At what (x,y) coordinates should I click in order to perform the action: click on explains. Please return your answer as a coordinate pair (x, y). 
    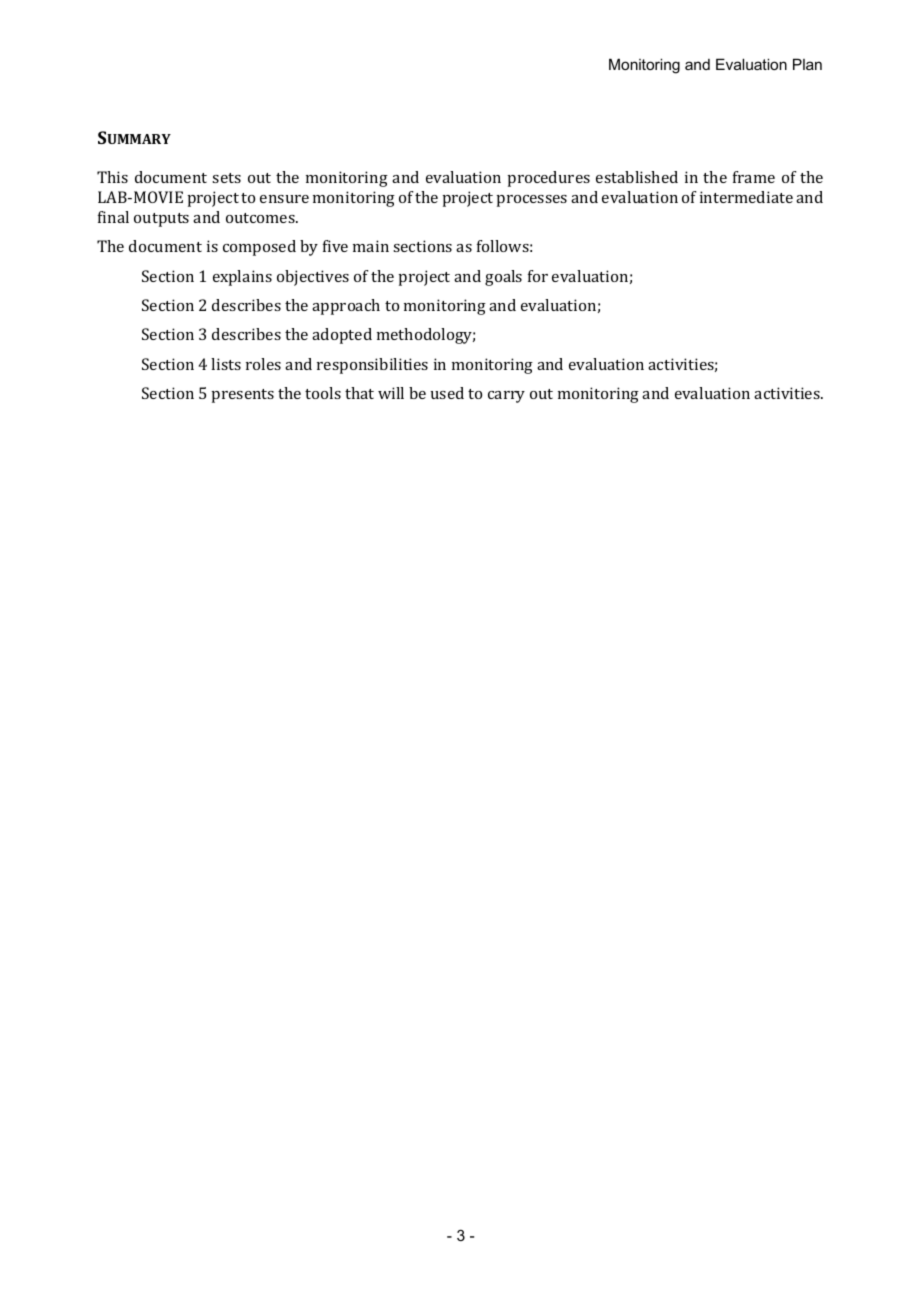
    Looking at the image, I should click on (242, 278).
